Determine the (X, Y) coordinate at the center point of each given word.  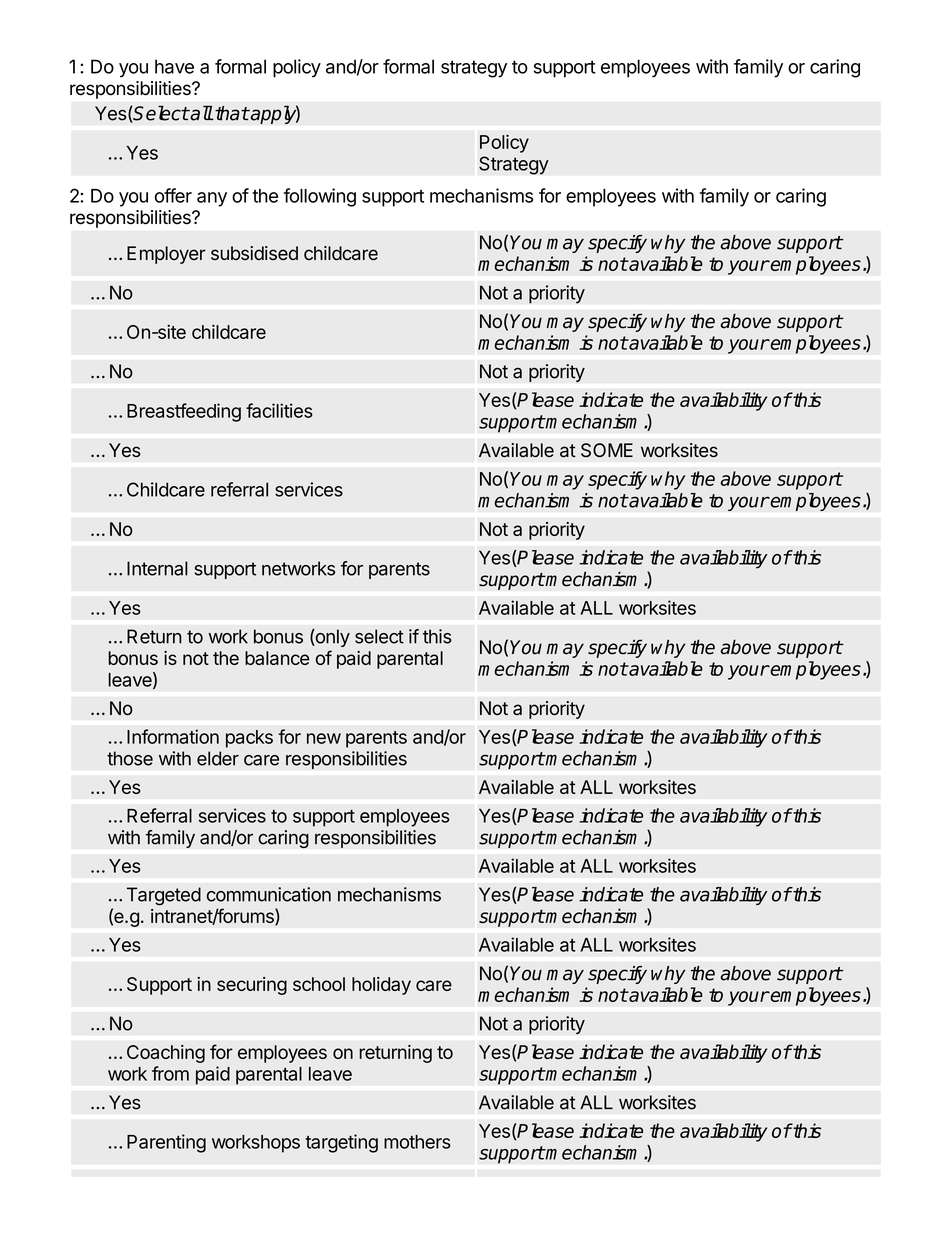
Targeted (164, 896)
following (320, 197)
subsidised (254, 253)
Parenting (166, 1143)
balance (277, 658)
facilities (279, 410)
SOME (607, 450)
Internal (157, 568)
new (324, 738)
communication (269, 894)
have (174, 66)
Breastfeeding (184, 412)
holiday (381, 986)
